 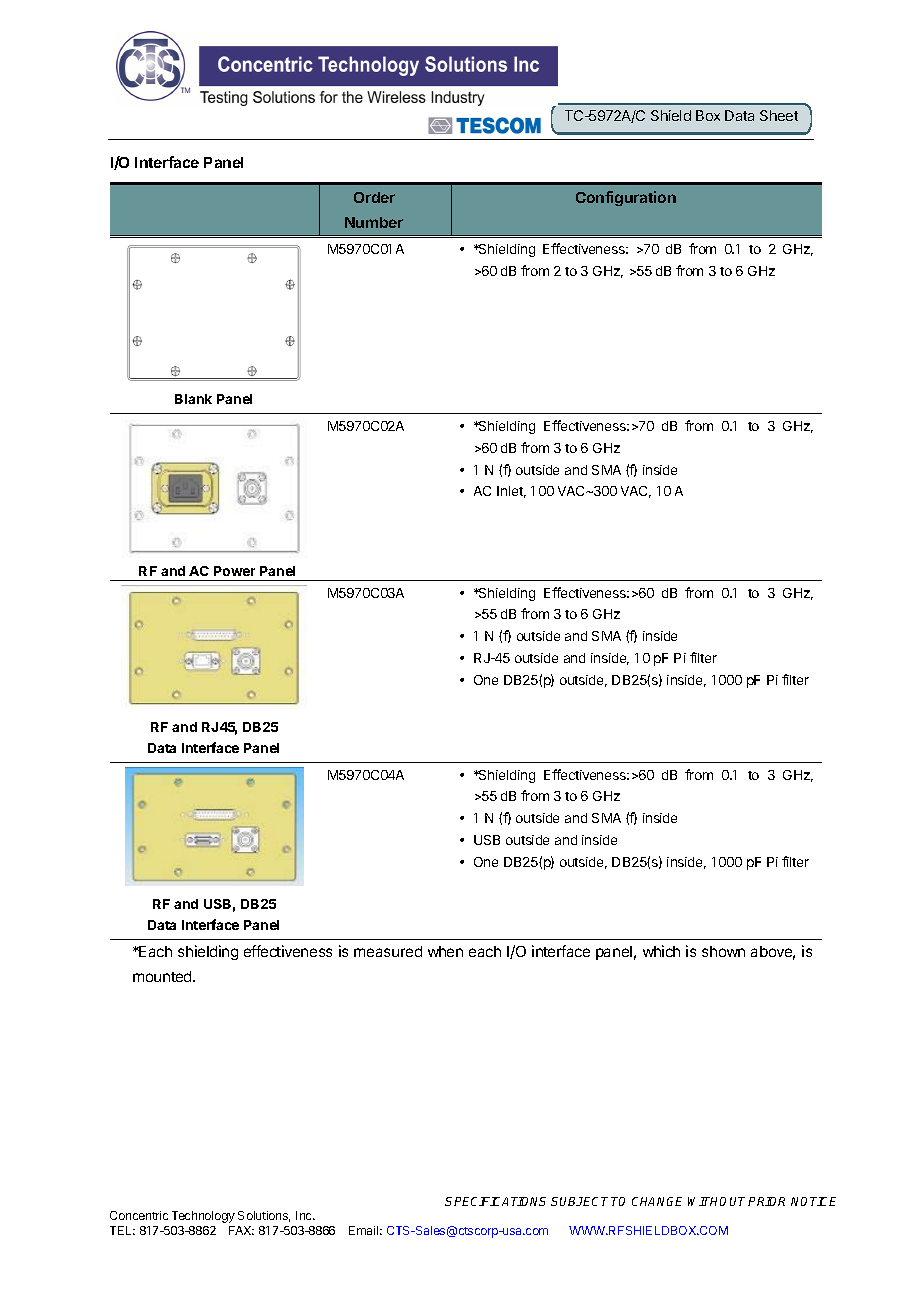 I want to click on Technology, so click(x=203, y=1217).
